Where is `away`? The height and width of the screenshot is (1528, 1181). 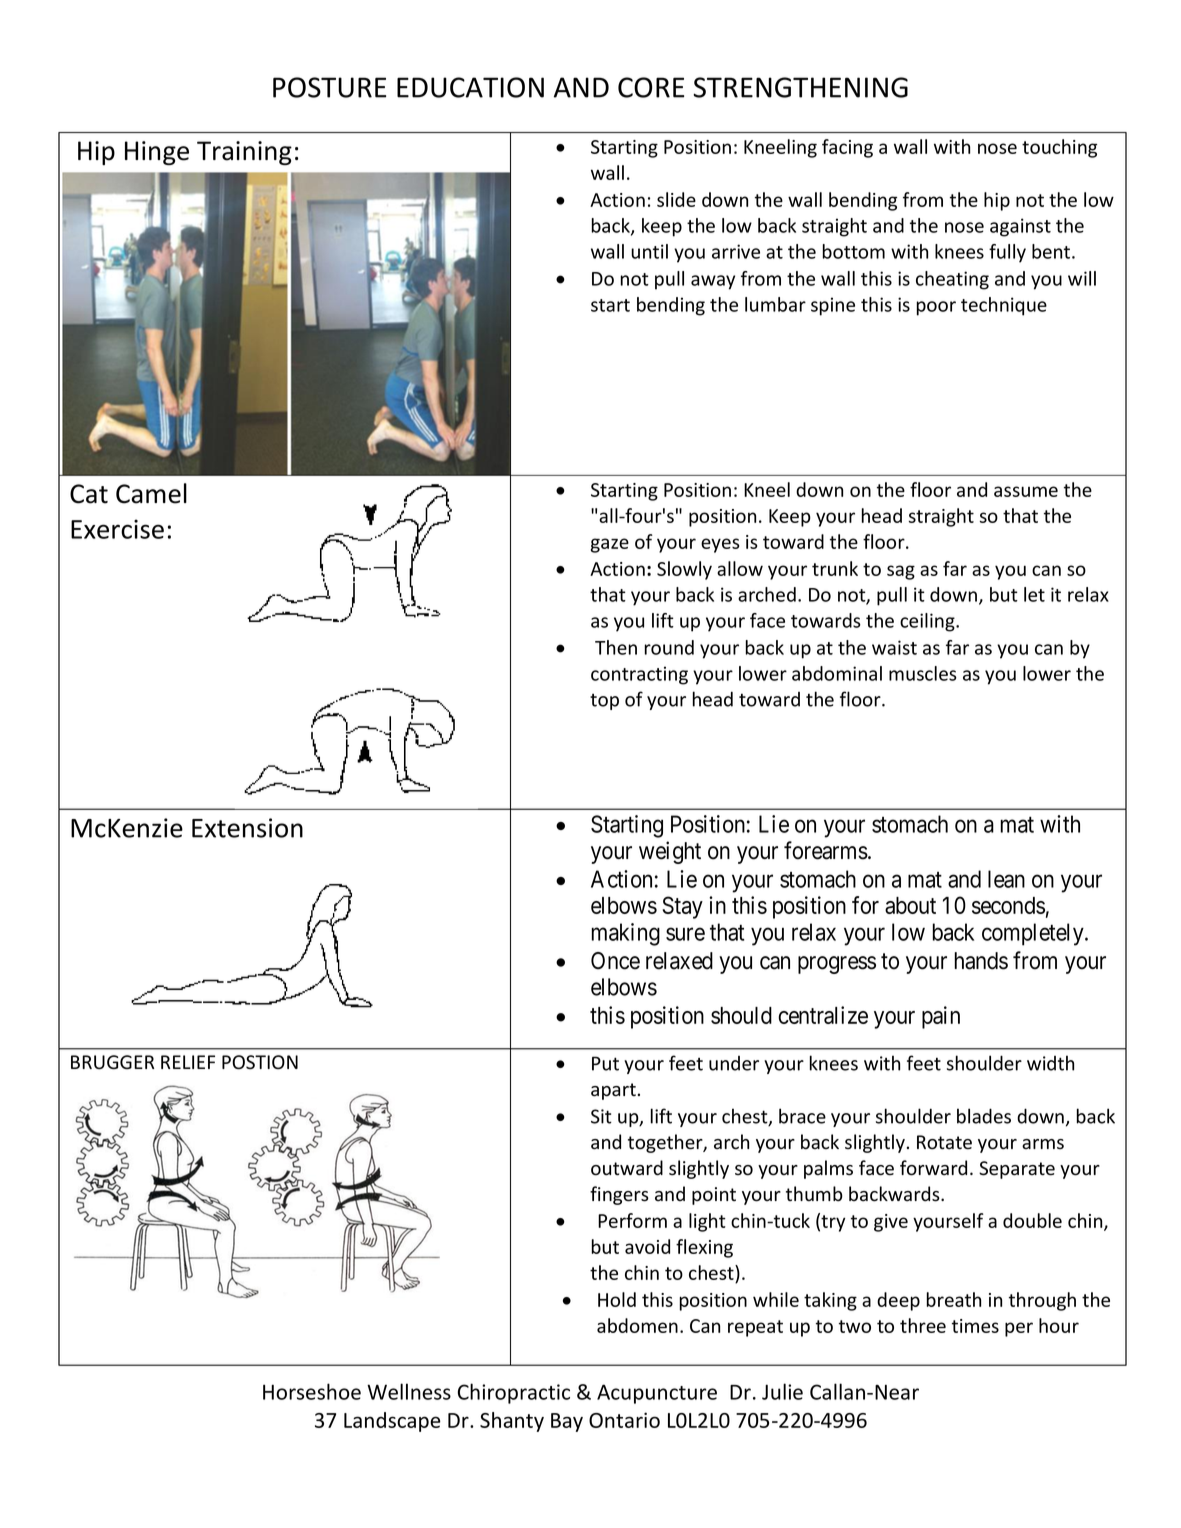
away is located at coordinates (713, 282).
